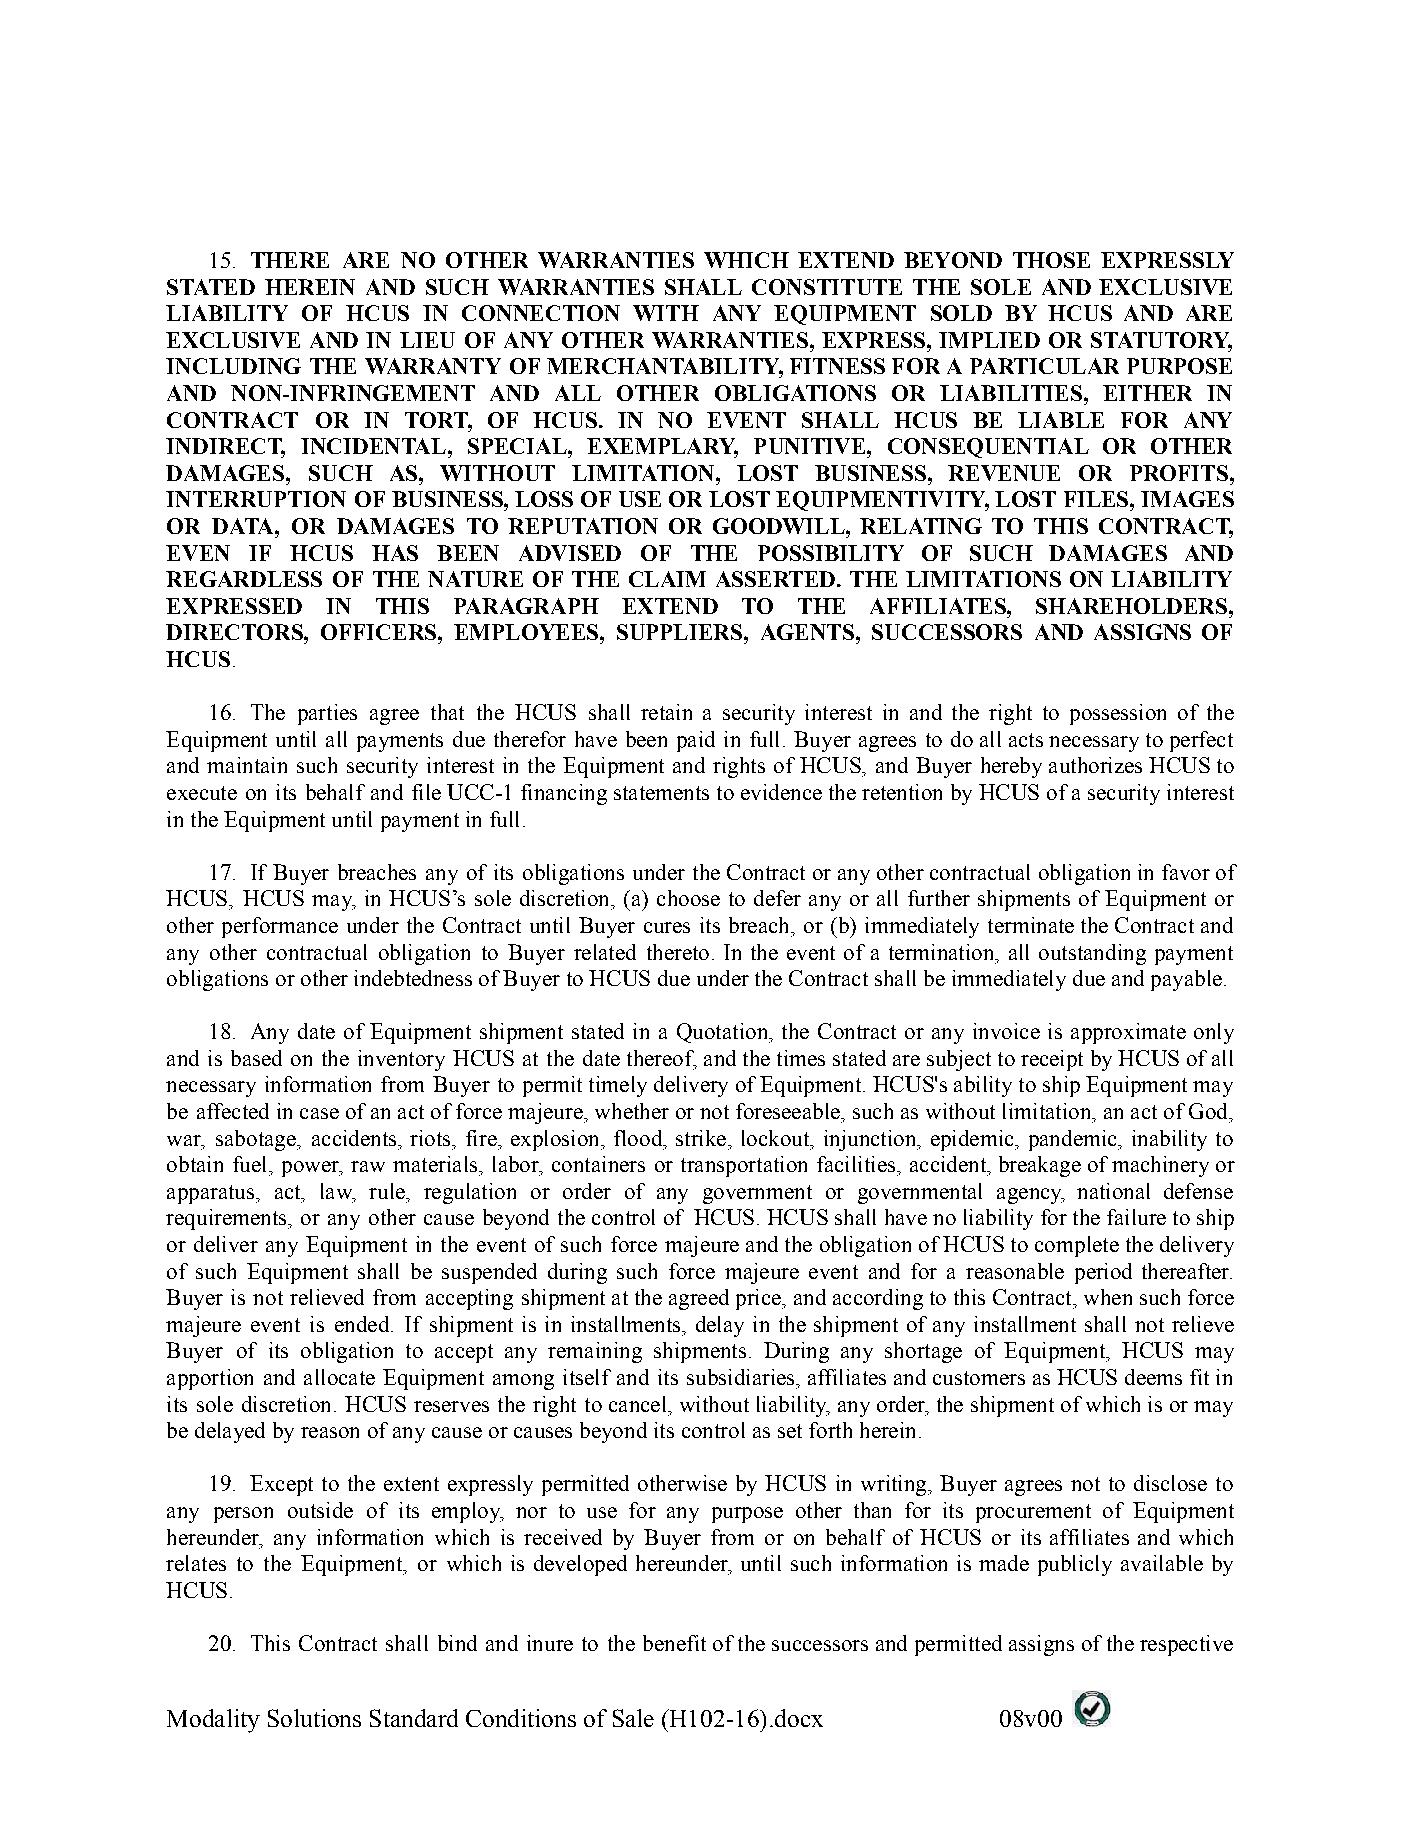 The width and height of the screenshot is (1415, 1832). What do you see at coordinates (233, 366) in the screenshot?
I see `INCLUDING` at bounding box center [233, 366].
